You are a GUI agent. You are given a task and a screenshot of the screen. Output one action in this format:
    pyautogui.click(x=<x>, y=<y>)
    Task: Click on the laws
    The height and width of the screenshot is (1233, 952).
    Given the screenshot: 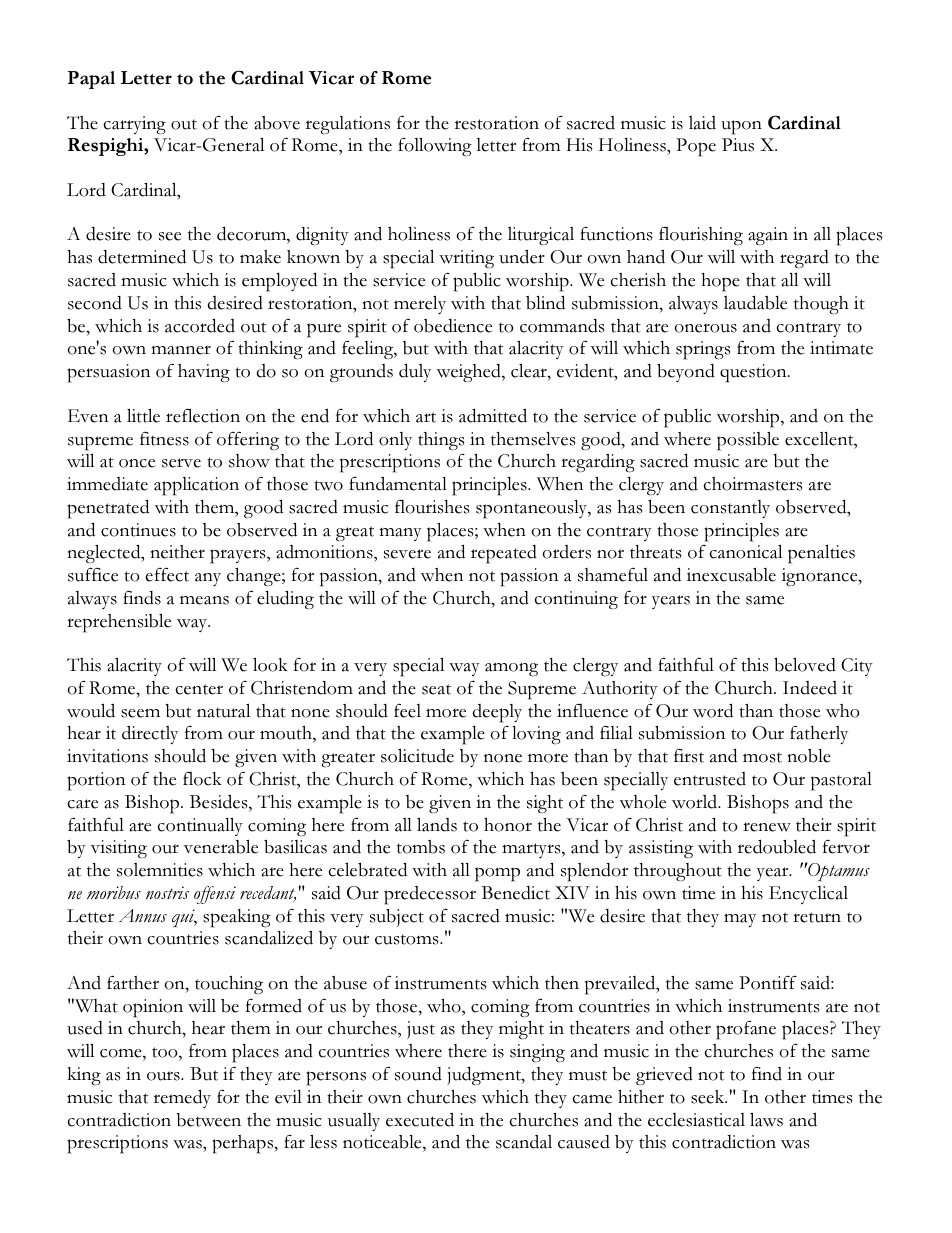 What is the action you would take?
    pyautogui.click(x=766, y=1119)
